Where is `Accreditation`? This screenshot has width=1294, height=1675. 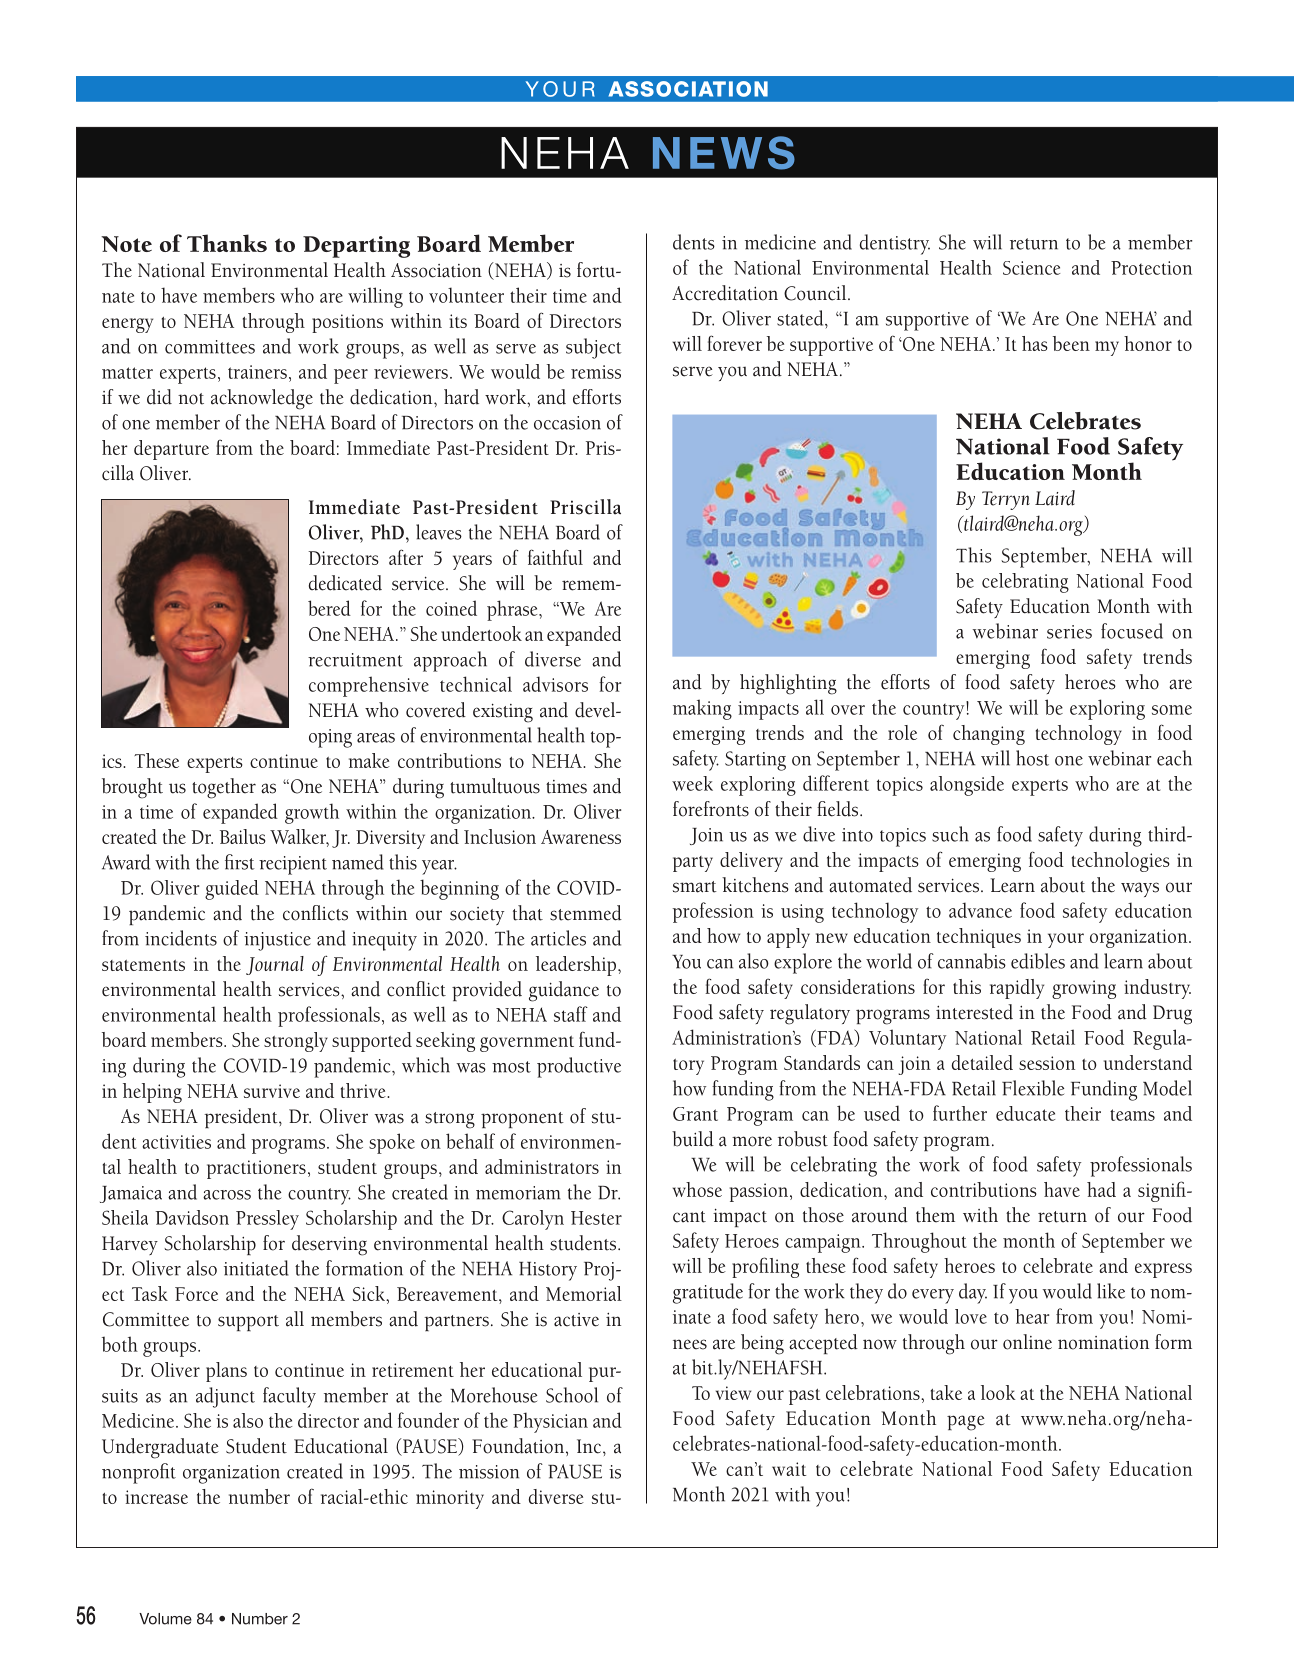 Accreditation is located at coordinates (725, 293).
